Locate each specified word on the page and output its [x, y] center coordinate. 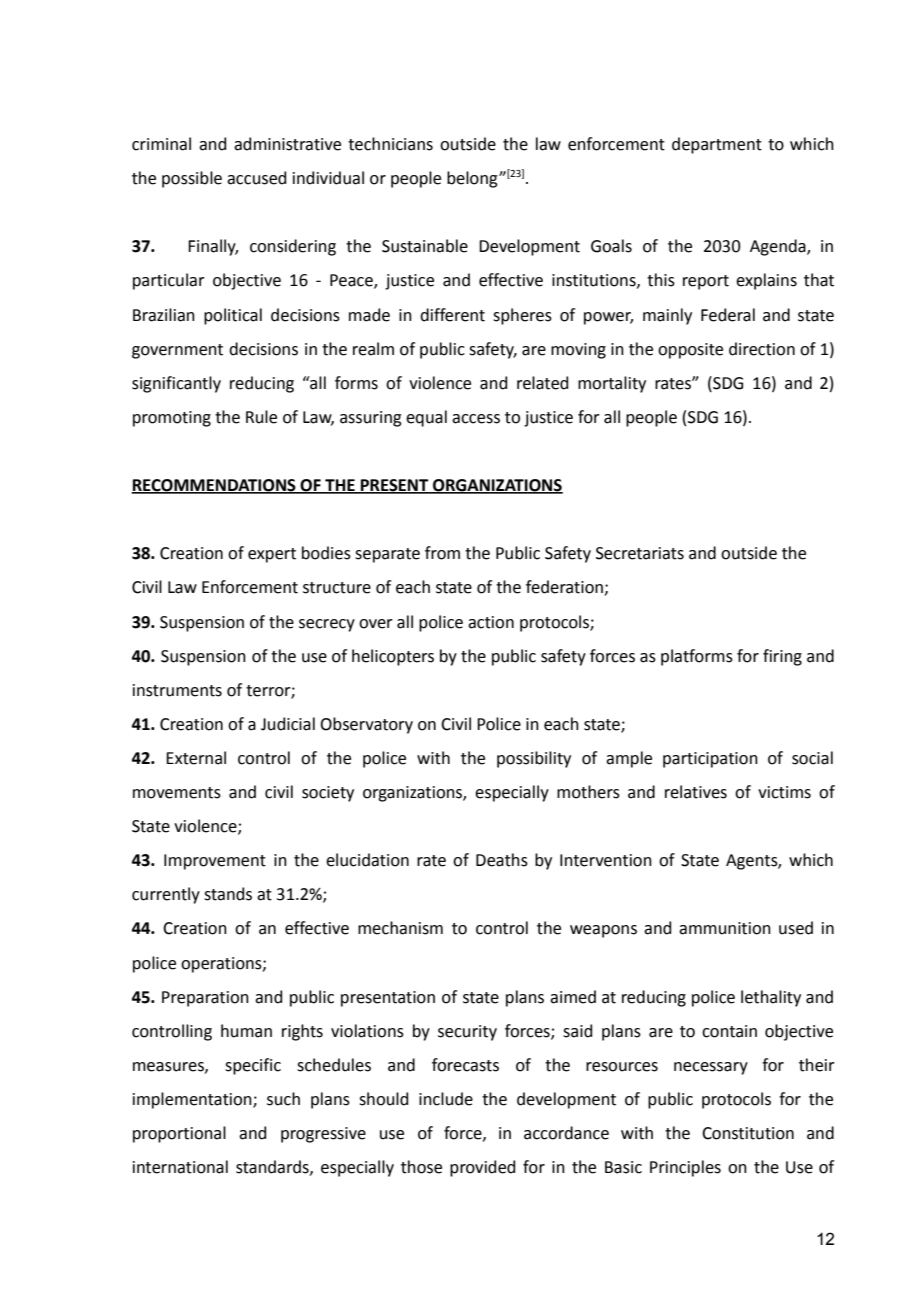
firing [782, 657]
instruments [177, 690]
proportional [179, 1134]
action [491, 622]
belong [473, 179]
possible [192, 179]
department [717, 145]
